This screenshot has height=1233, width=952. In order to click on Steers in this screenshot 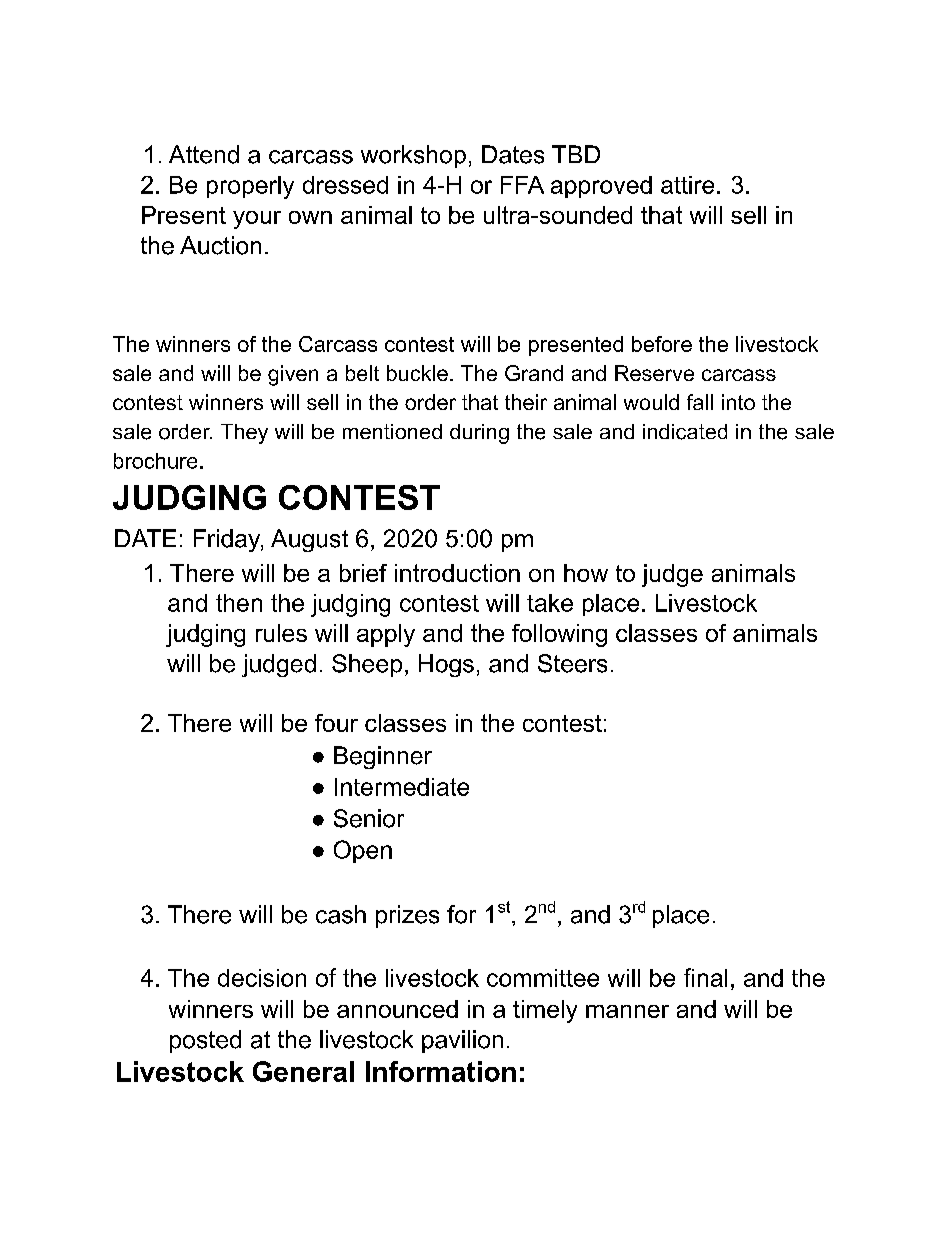, I will do `click(572, 663)`.
